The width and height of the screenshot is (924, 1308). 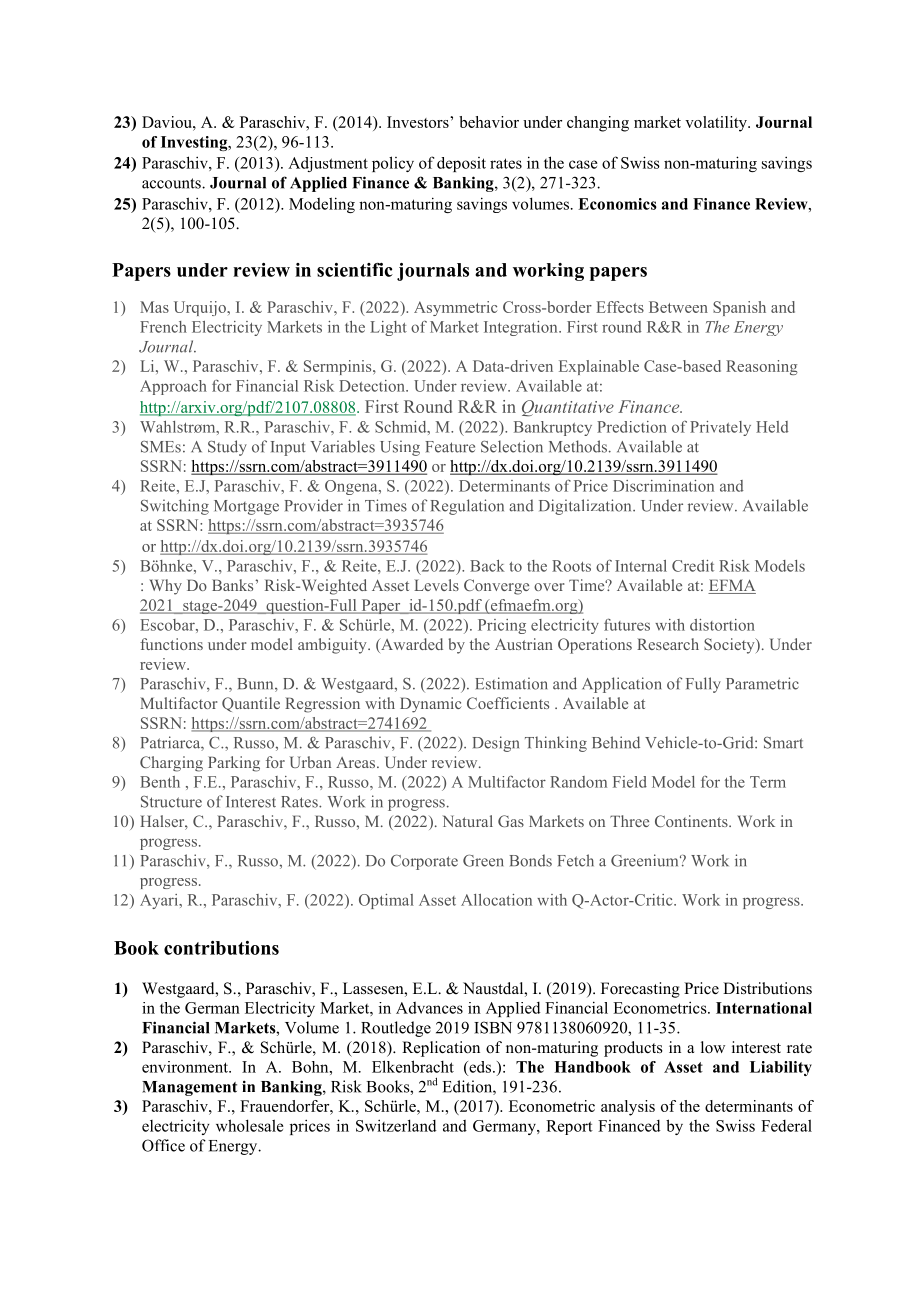 I want to click on eds, so click(x=480, y=1067).
